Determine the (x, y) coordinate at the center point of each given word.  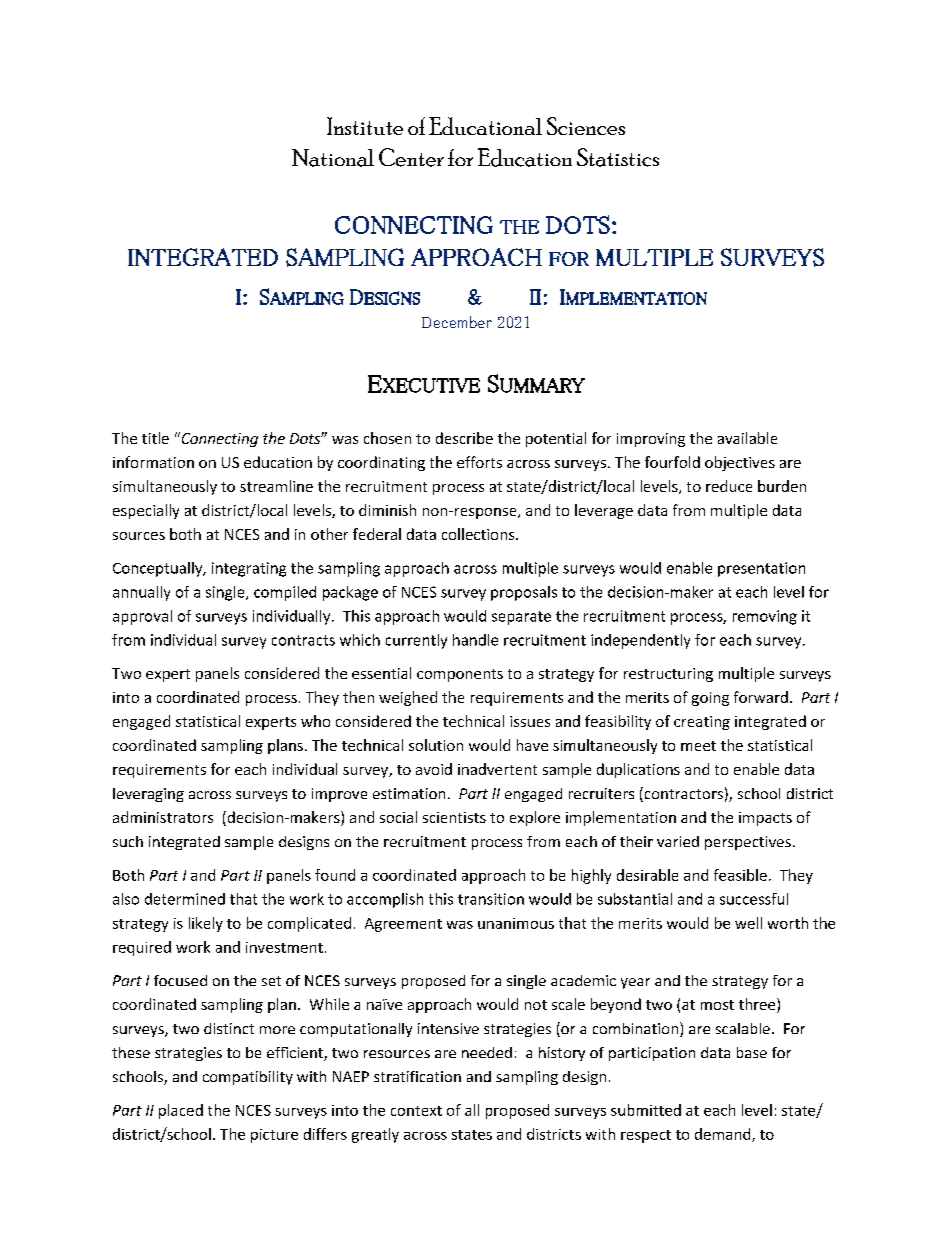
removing (765, 617)
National (333, 158)
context (416, 1111)
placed (181, 1111)
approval (142, 617)
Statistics (618, 157)
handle (475, 640)
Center (411, 157)
